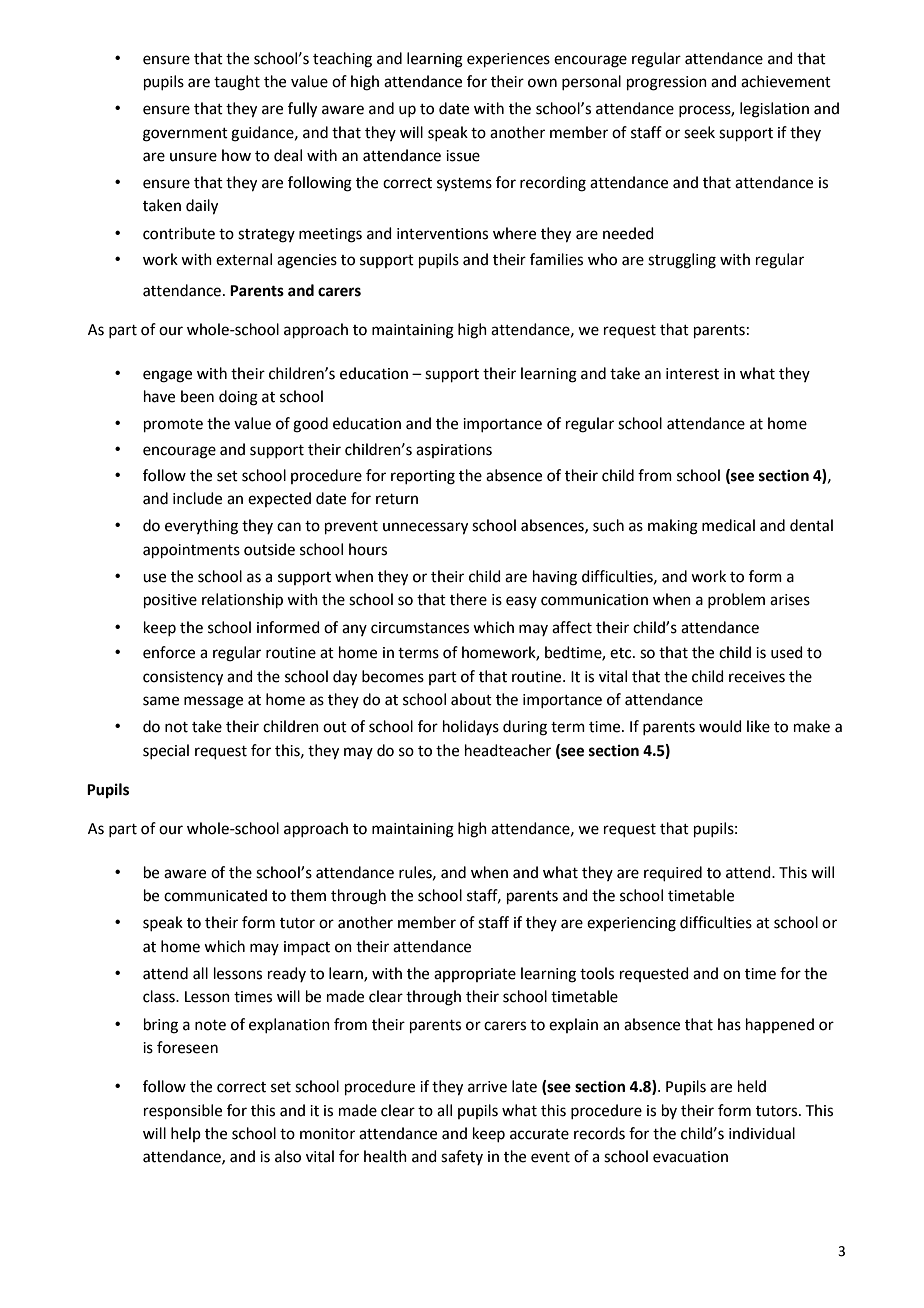 The width and height of the screenshot is (924, 1308). Describe the element at coordinates (692, 374) in the screenshot. I see `interest` at that location.
